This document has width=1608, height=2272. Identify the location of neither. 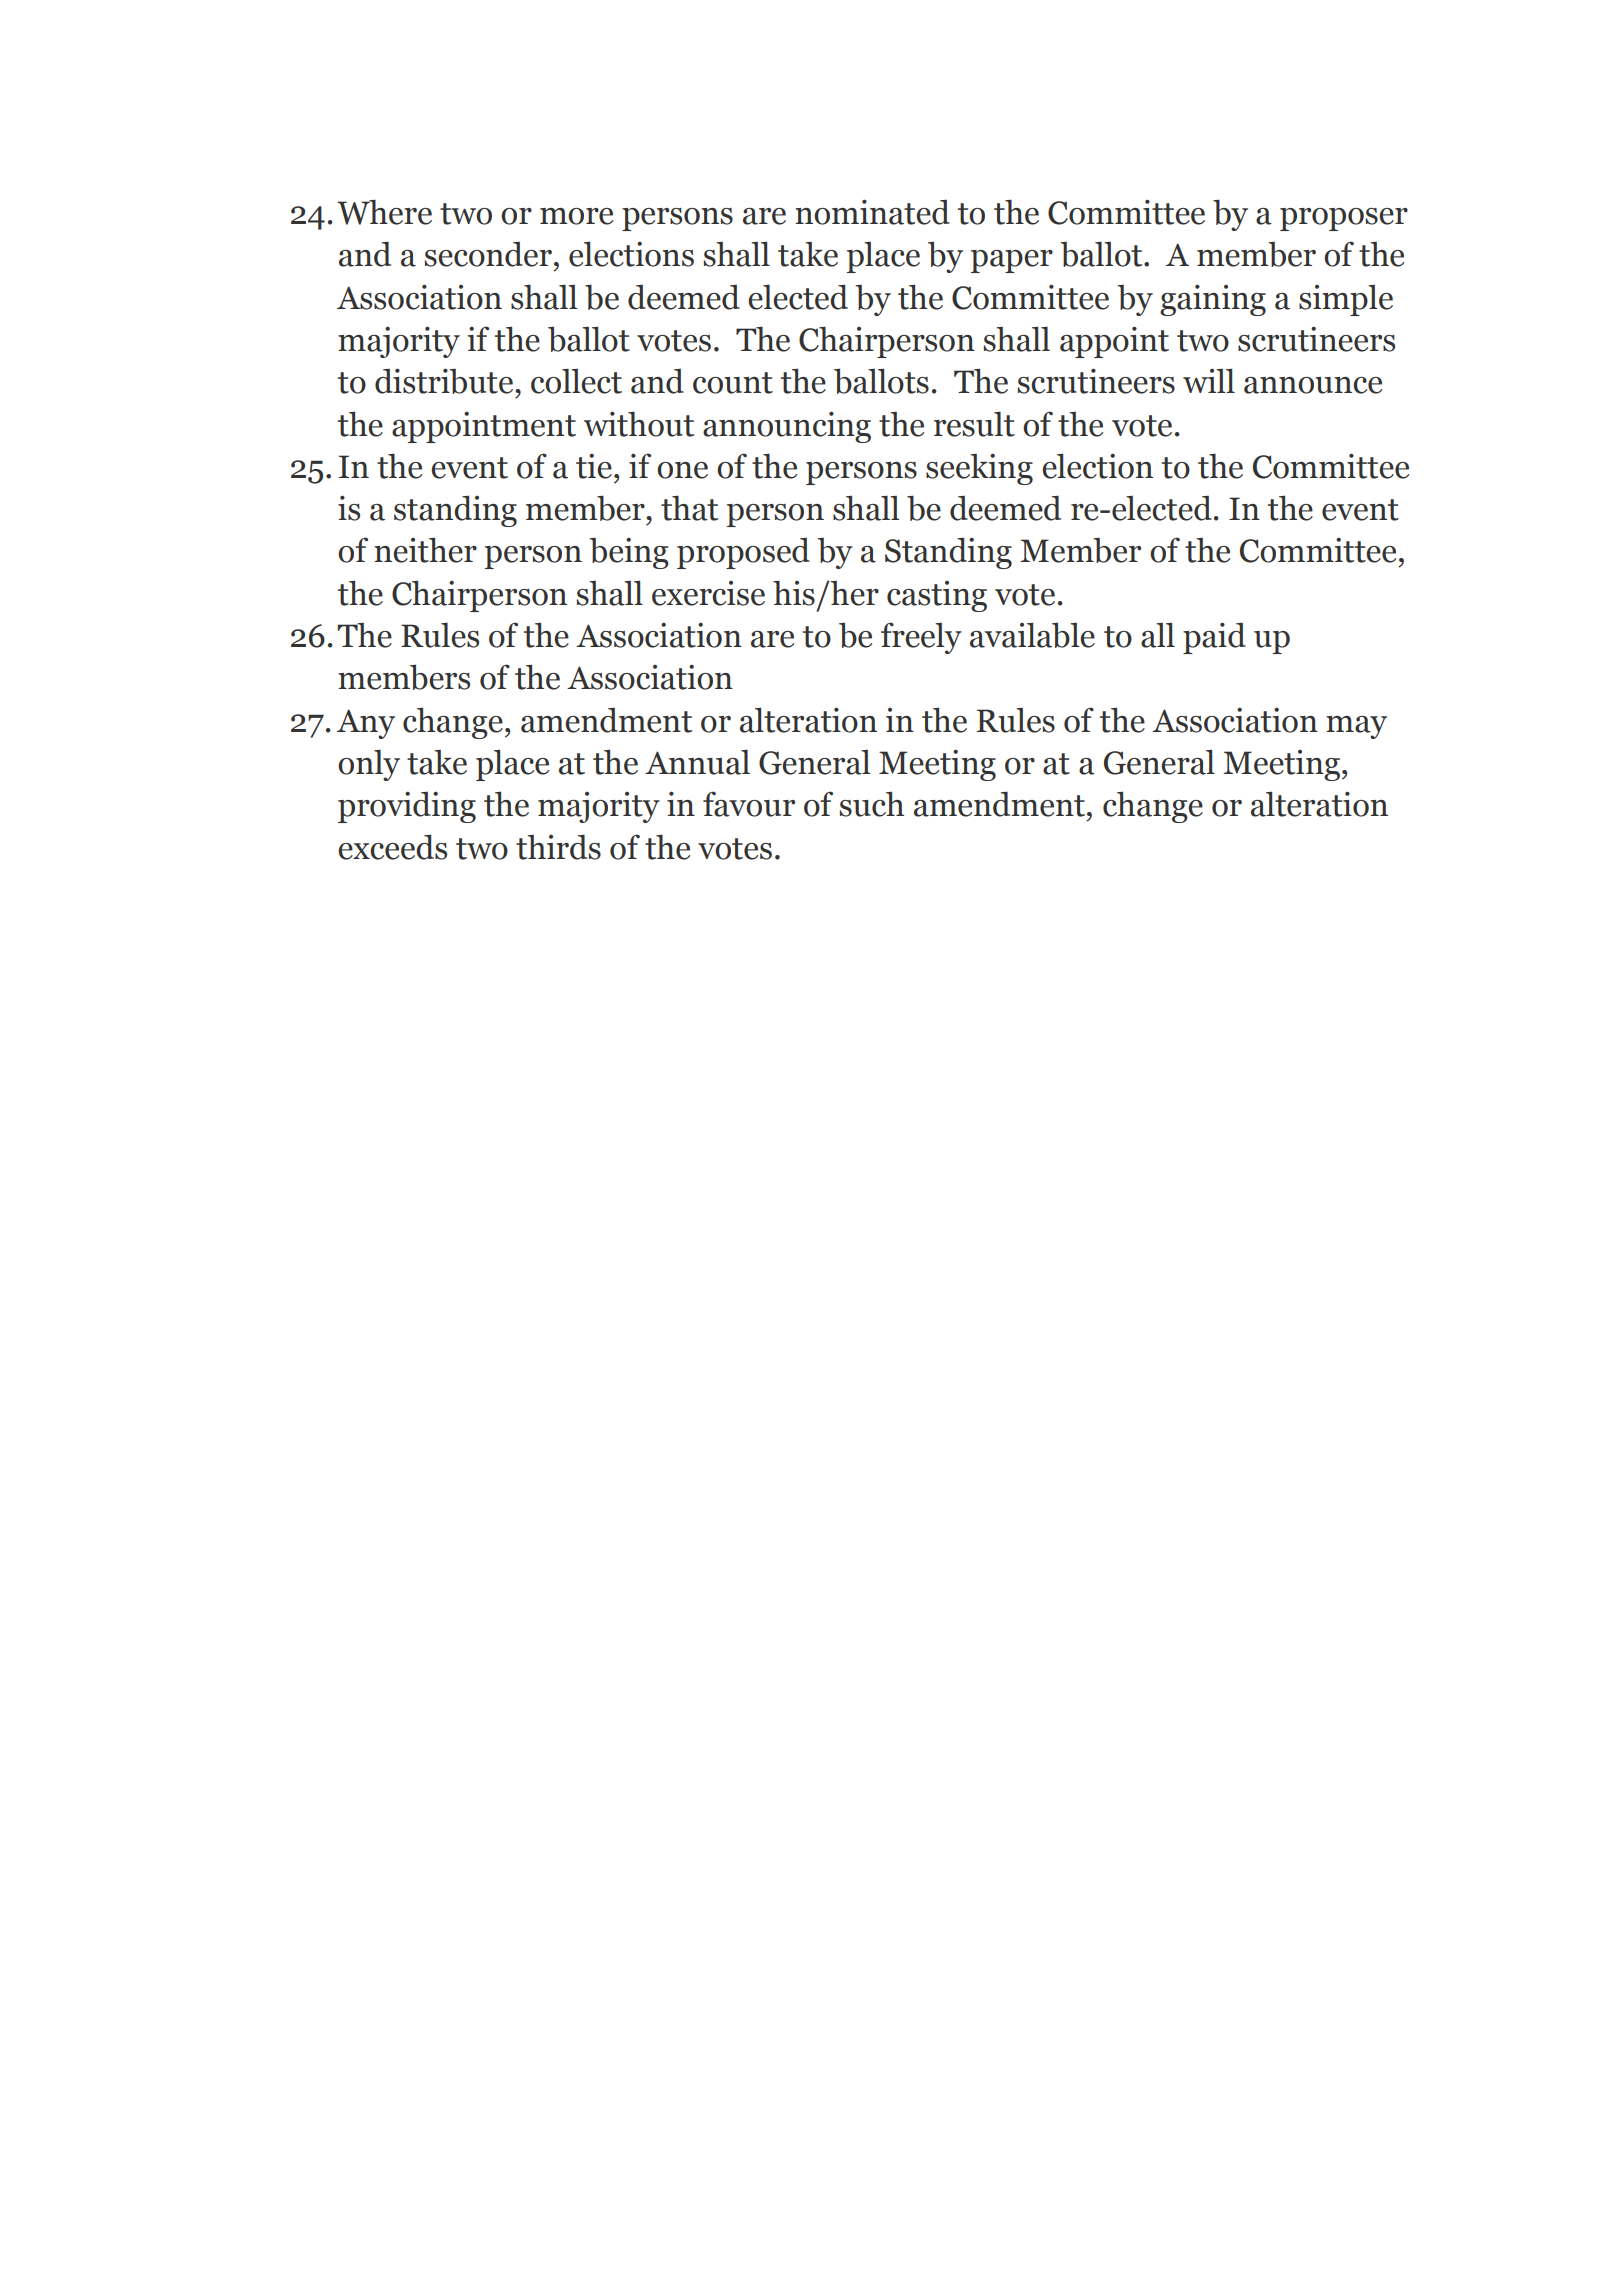
(425, 550).
